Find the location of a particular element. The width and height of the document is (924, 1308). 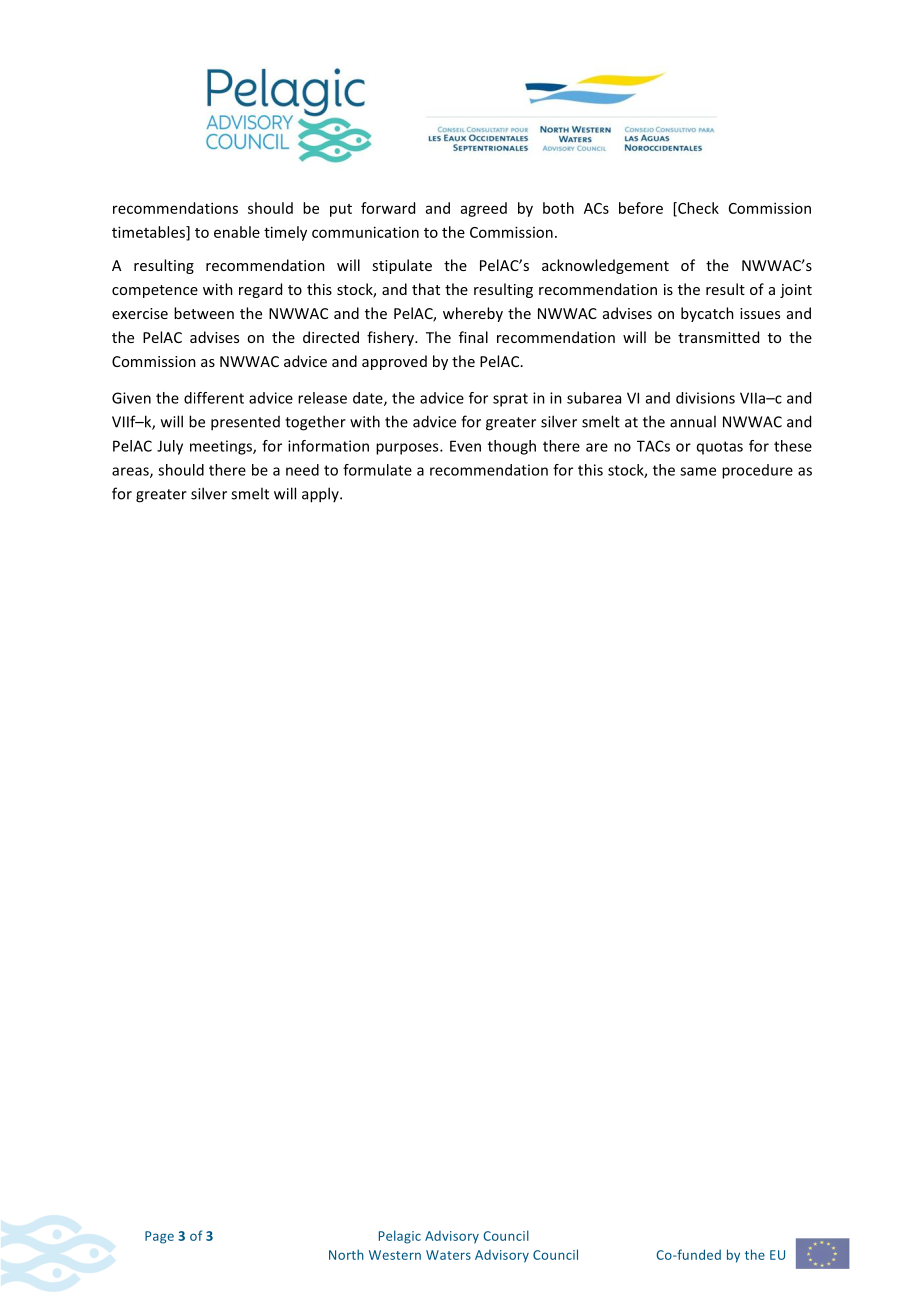

procedure is located at coordinates (757, 471).
